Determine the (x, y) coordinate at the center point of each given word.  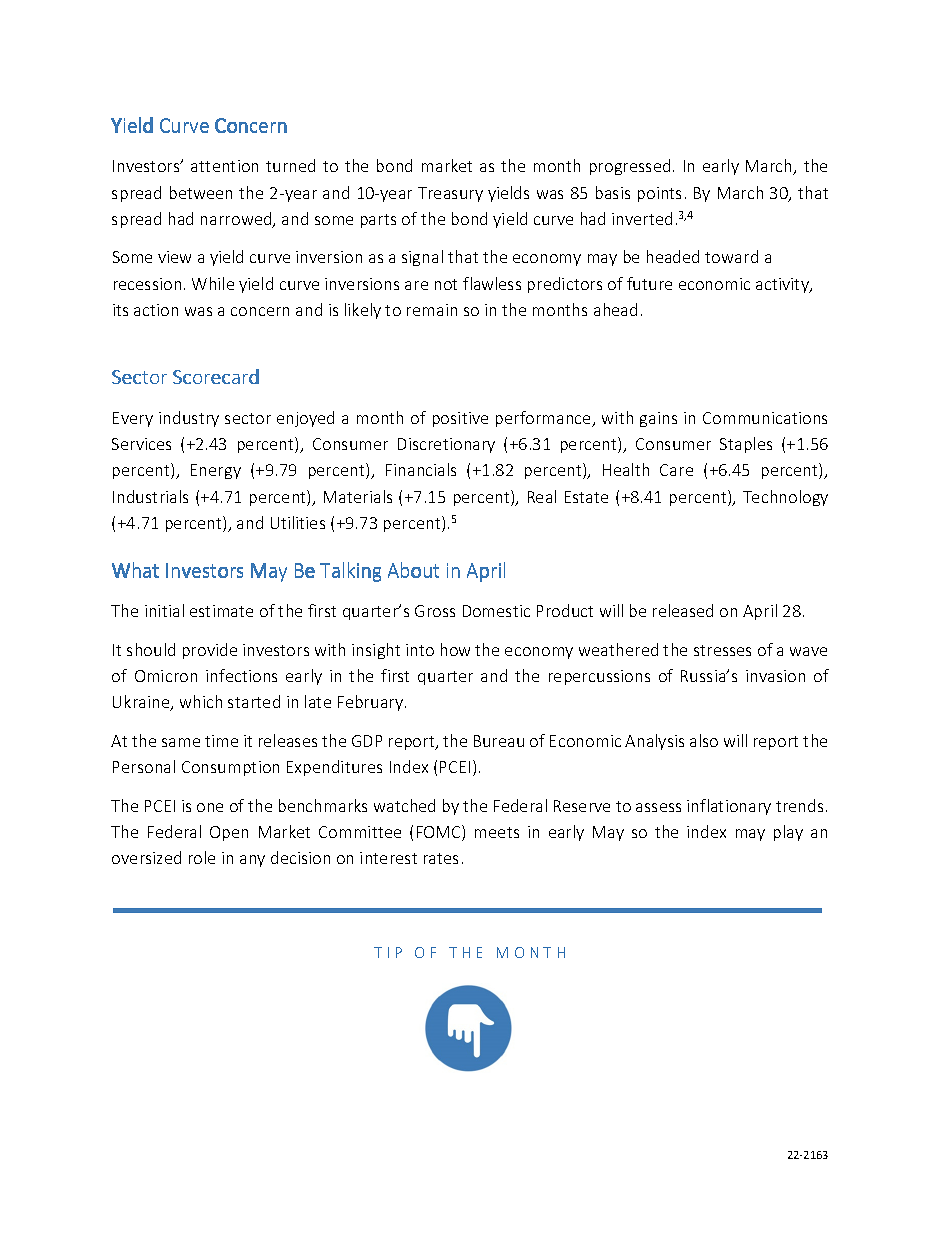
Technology (785, 498)
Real (542, 496)
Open (229, 833)
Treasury (450, 194)
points (659, 194)
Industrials (150, 496)
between (201, 192)
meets (497, 832)
